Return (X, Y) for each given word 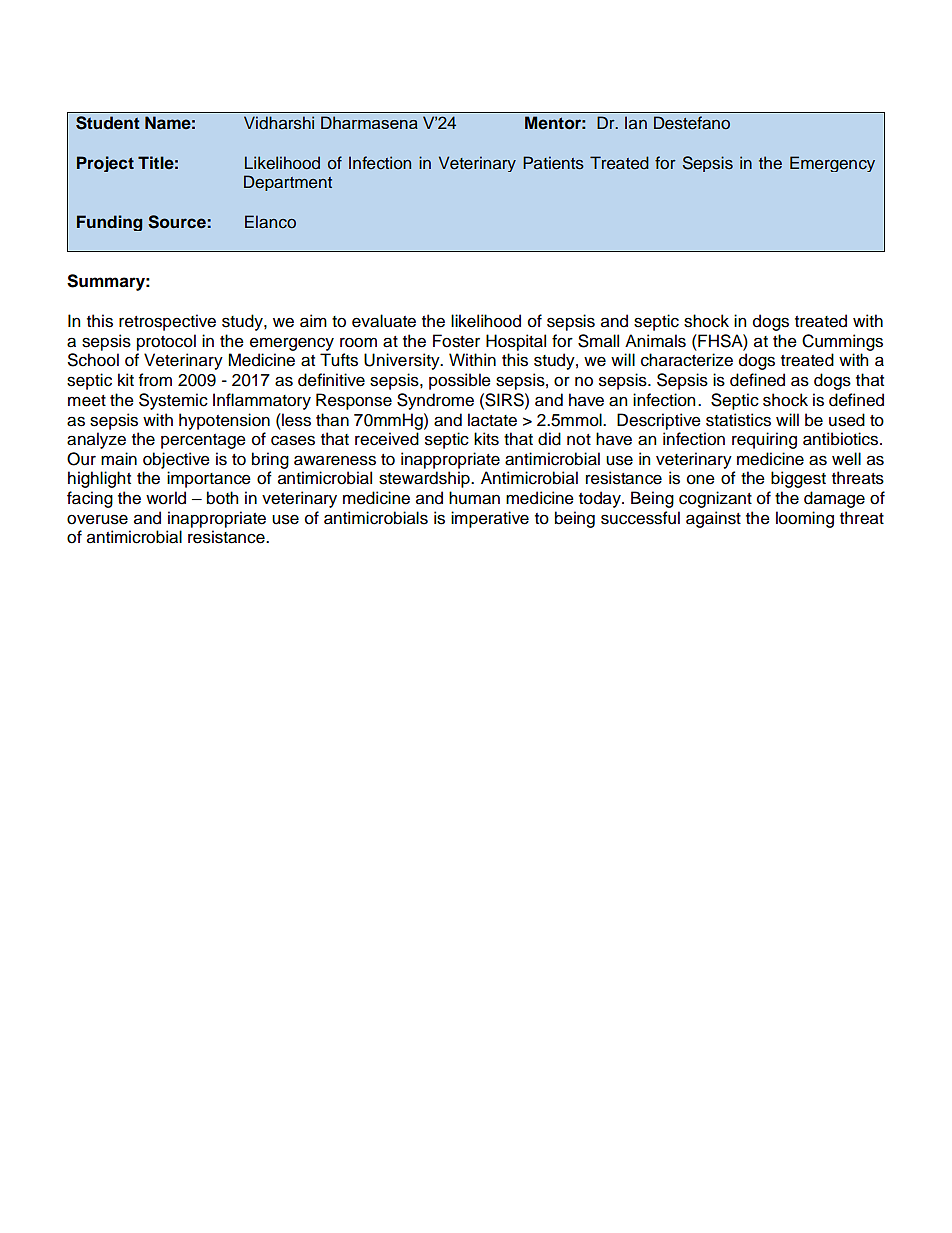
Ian (636, 122)
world (166, 498)
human (474, 498)
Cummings (842, 342)
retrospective (167, 322)
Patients (553, 163)
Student (108, 123)
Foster (456, 341)
